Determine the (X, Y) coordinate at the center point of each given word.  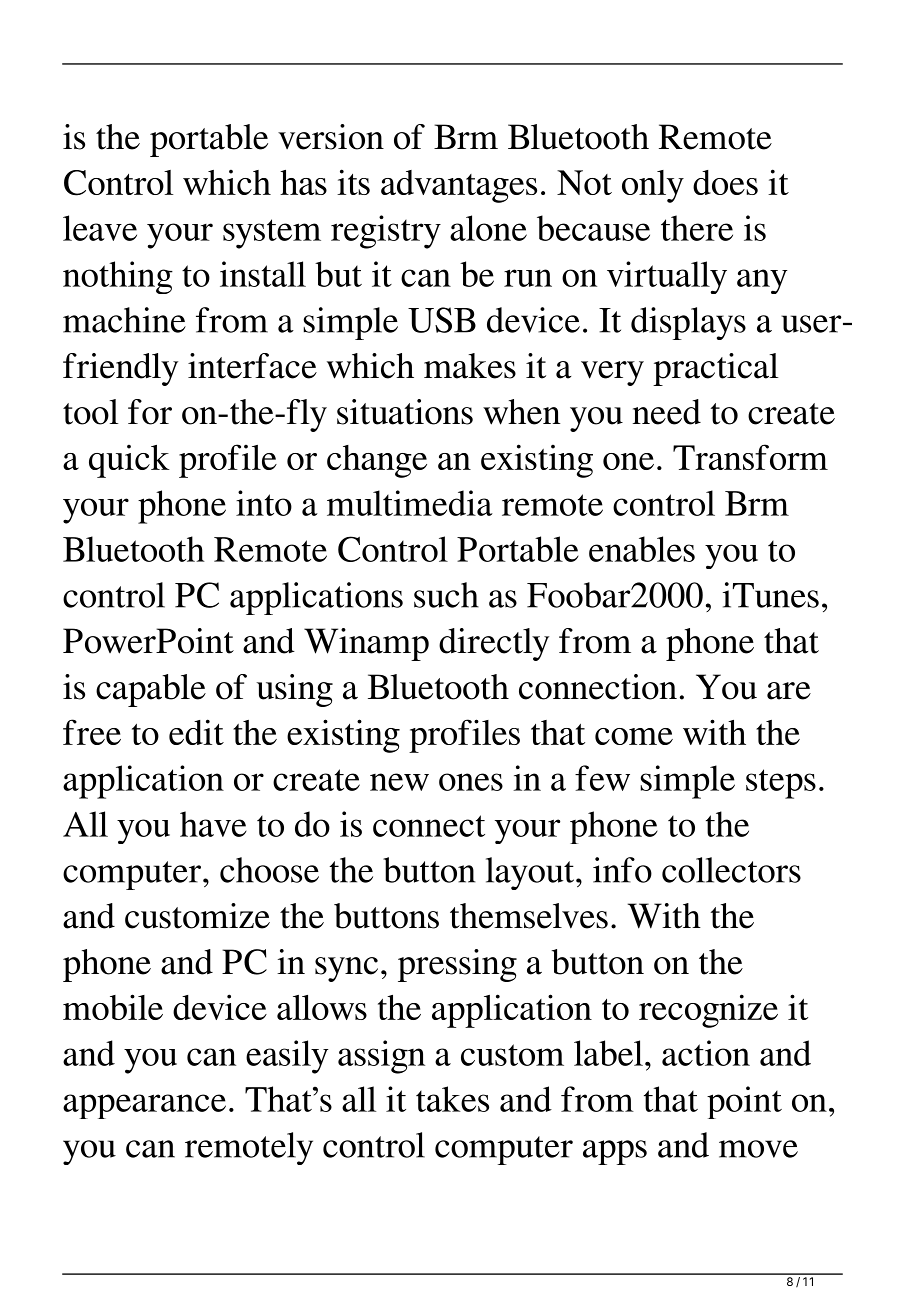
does (725, 182)
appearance (144, 1106)
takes (452, 1099)
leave (100, 228)
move (758, 1149)
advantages (459, 186)
